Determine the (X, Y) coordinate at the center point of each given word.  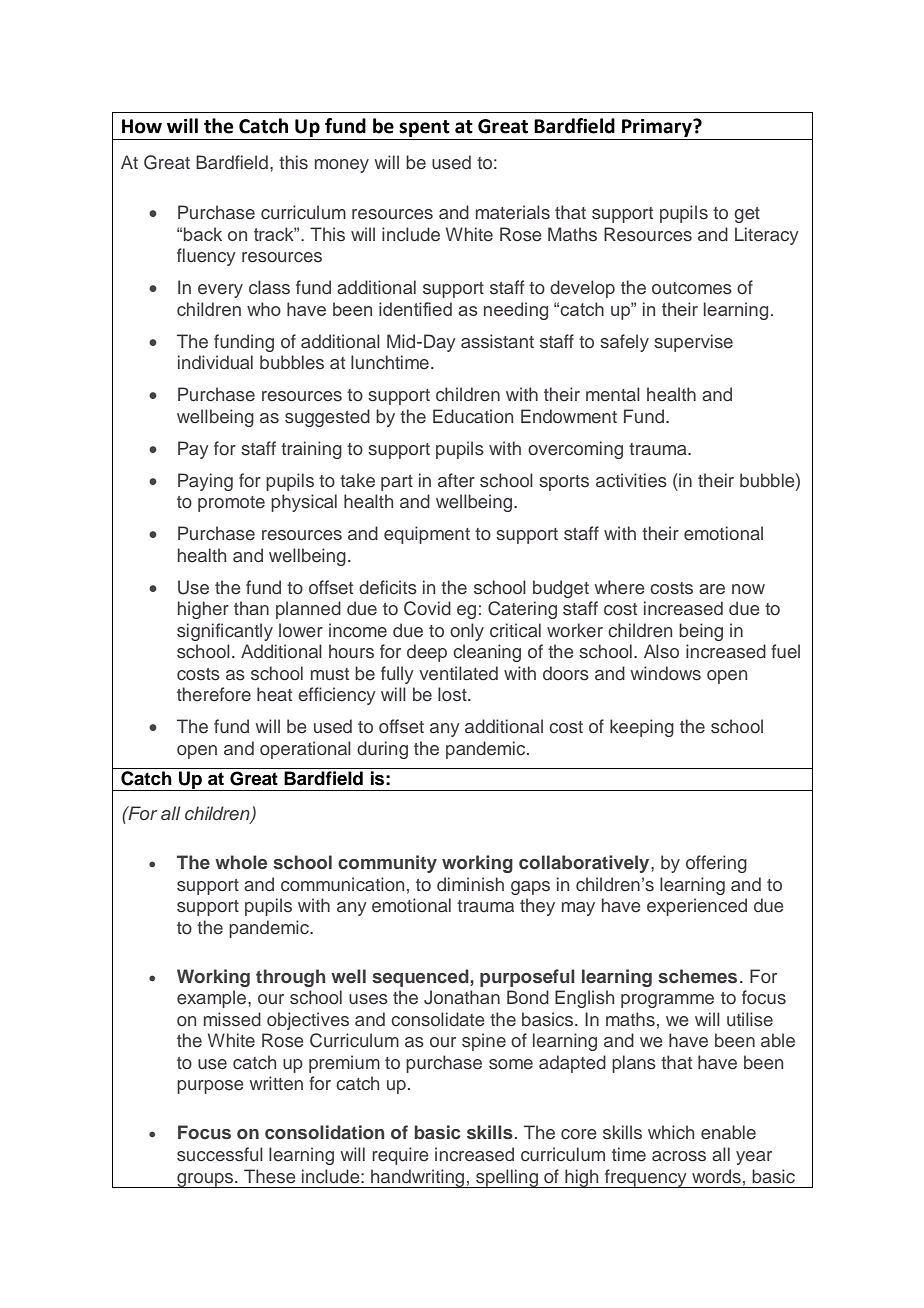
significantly (225, 632)
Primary (658, 128)
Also (661, 651)
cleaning (487, 653)
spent (424, 128)
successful (220, 1154)
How (142, 126)
